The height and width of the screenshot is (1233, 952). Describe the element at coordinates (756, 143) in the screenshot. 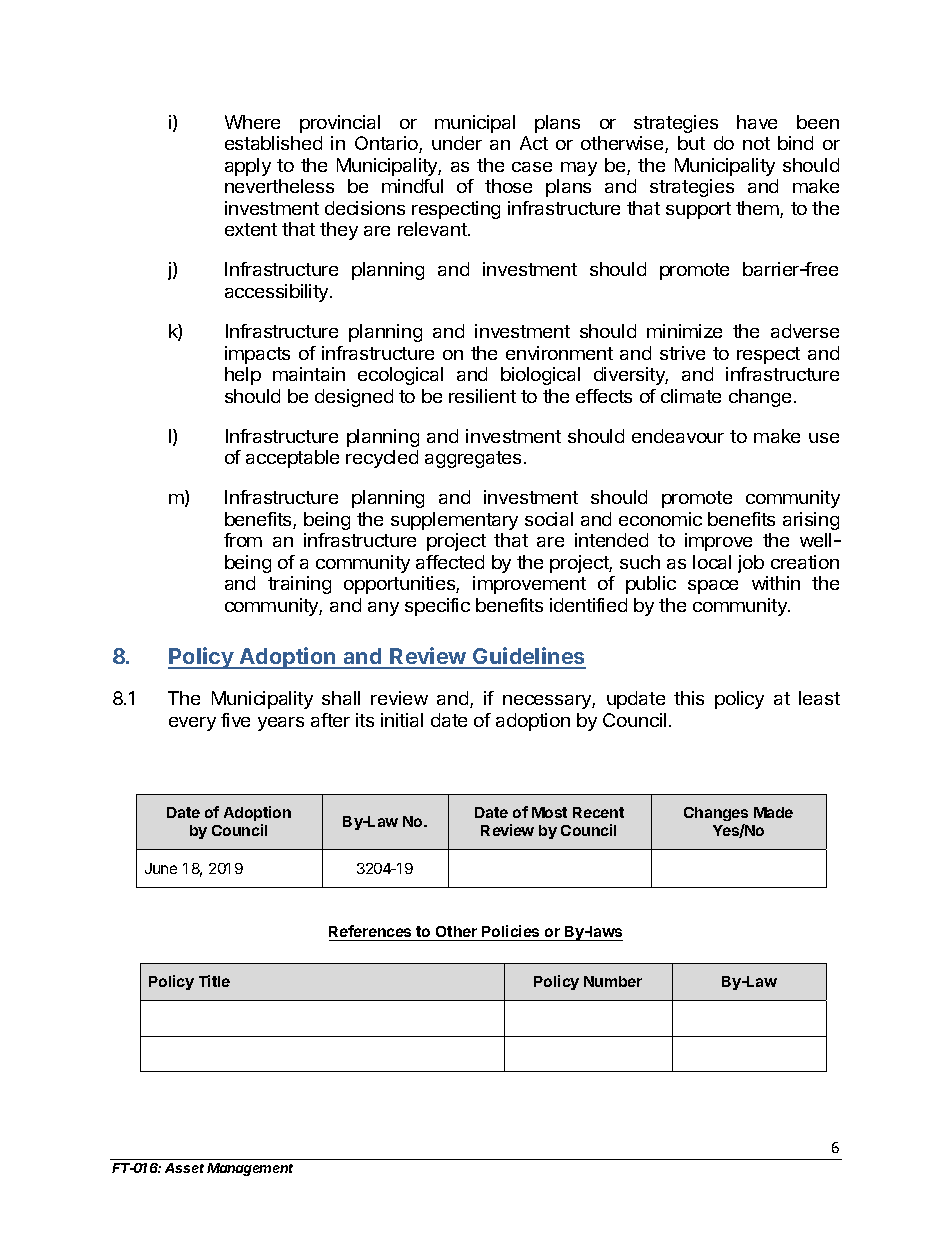

I see `not` at that location.
